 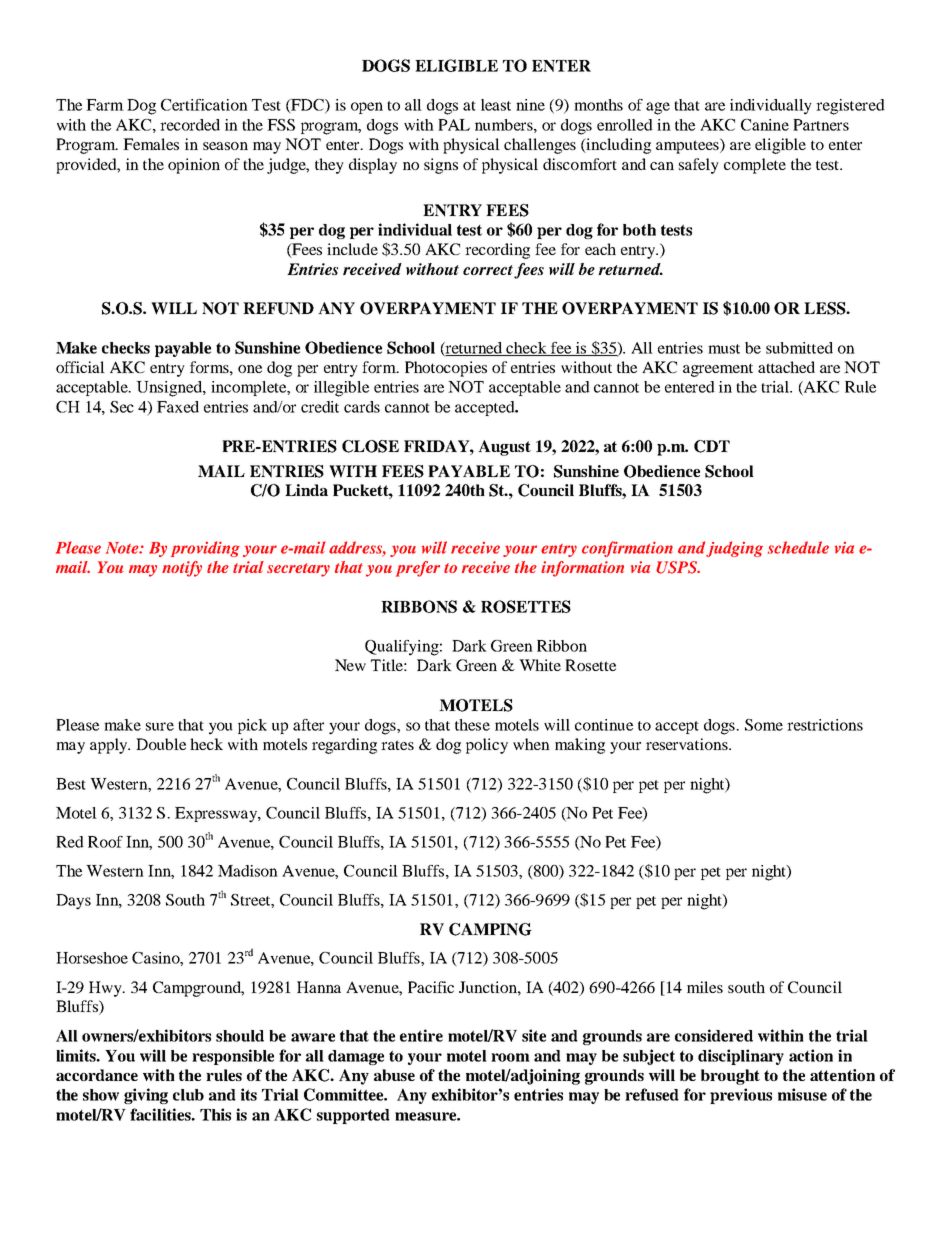 What do you see at coordinates (454, 125) in the page?
I see `PAL` at bounding box center [454, 125].
